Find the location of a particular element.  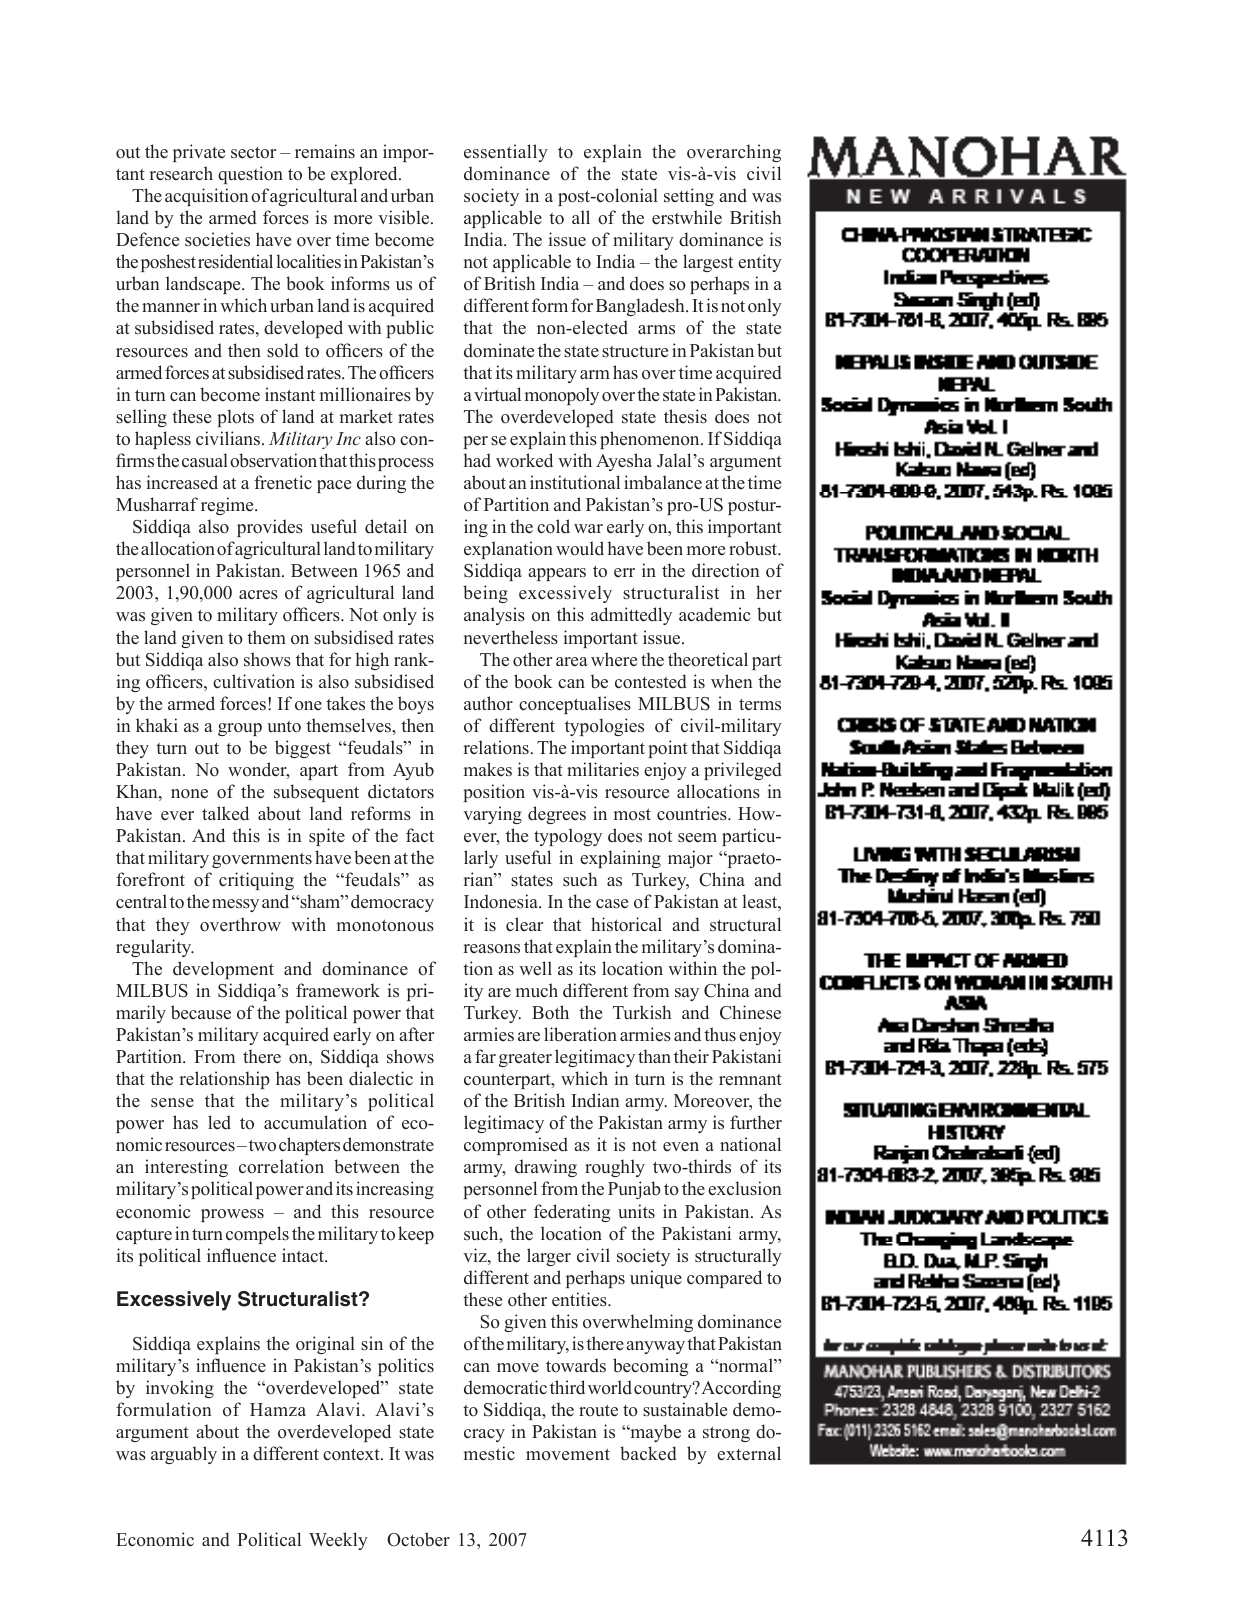

October is located at coordinates (418, 1539).
